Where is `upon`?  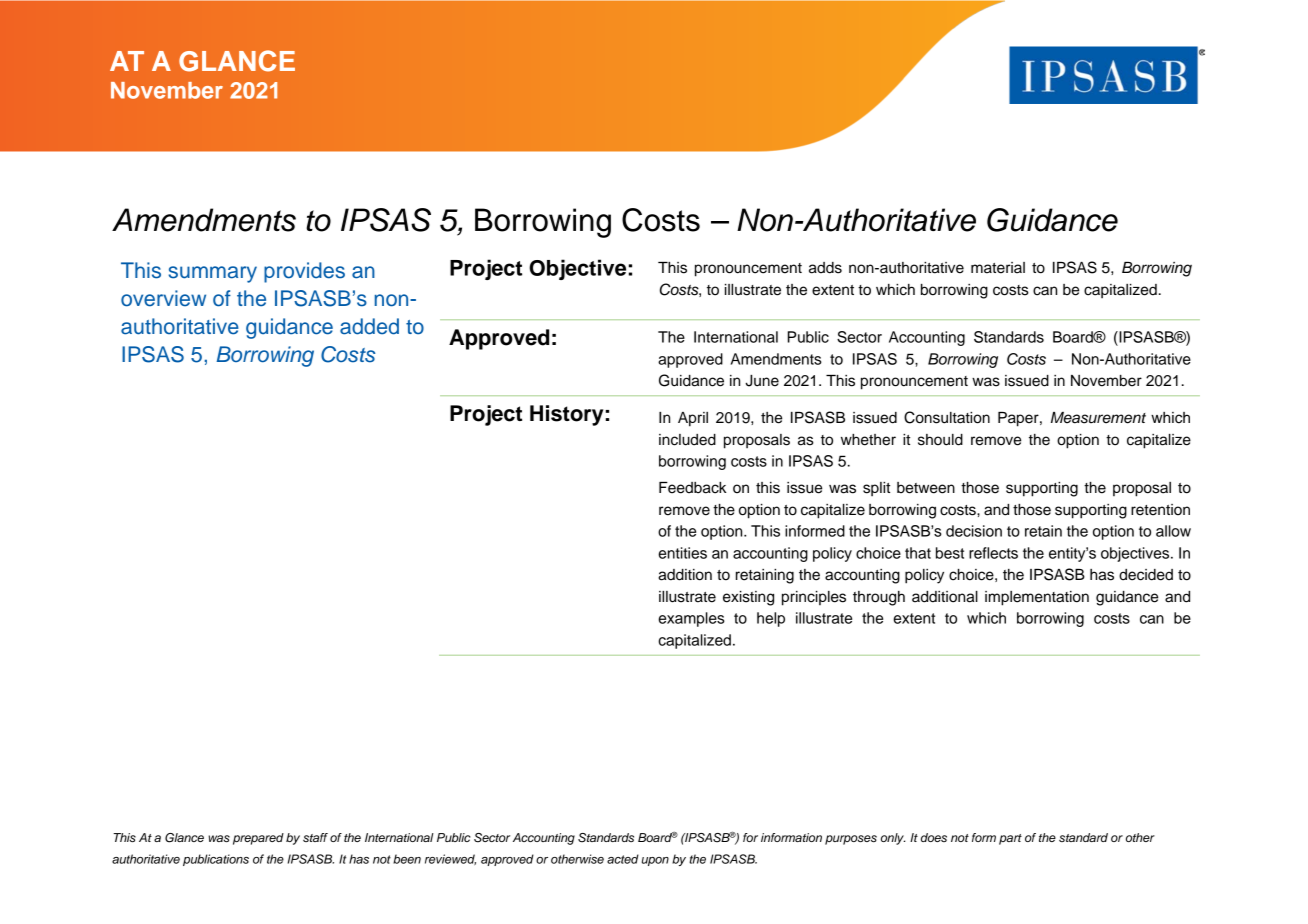 upon is located at coordinates (655, 861).
